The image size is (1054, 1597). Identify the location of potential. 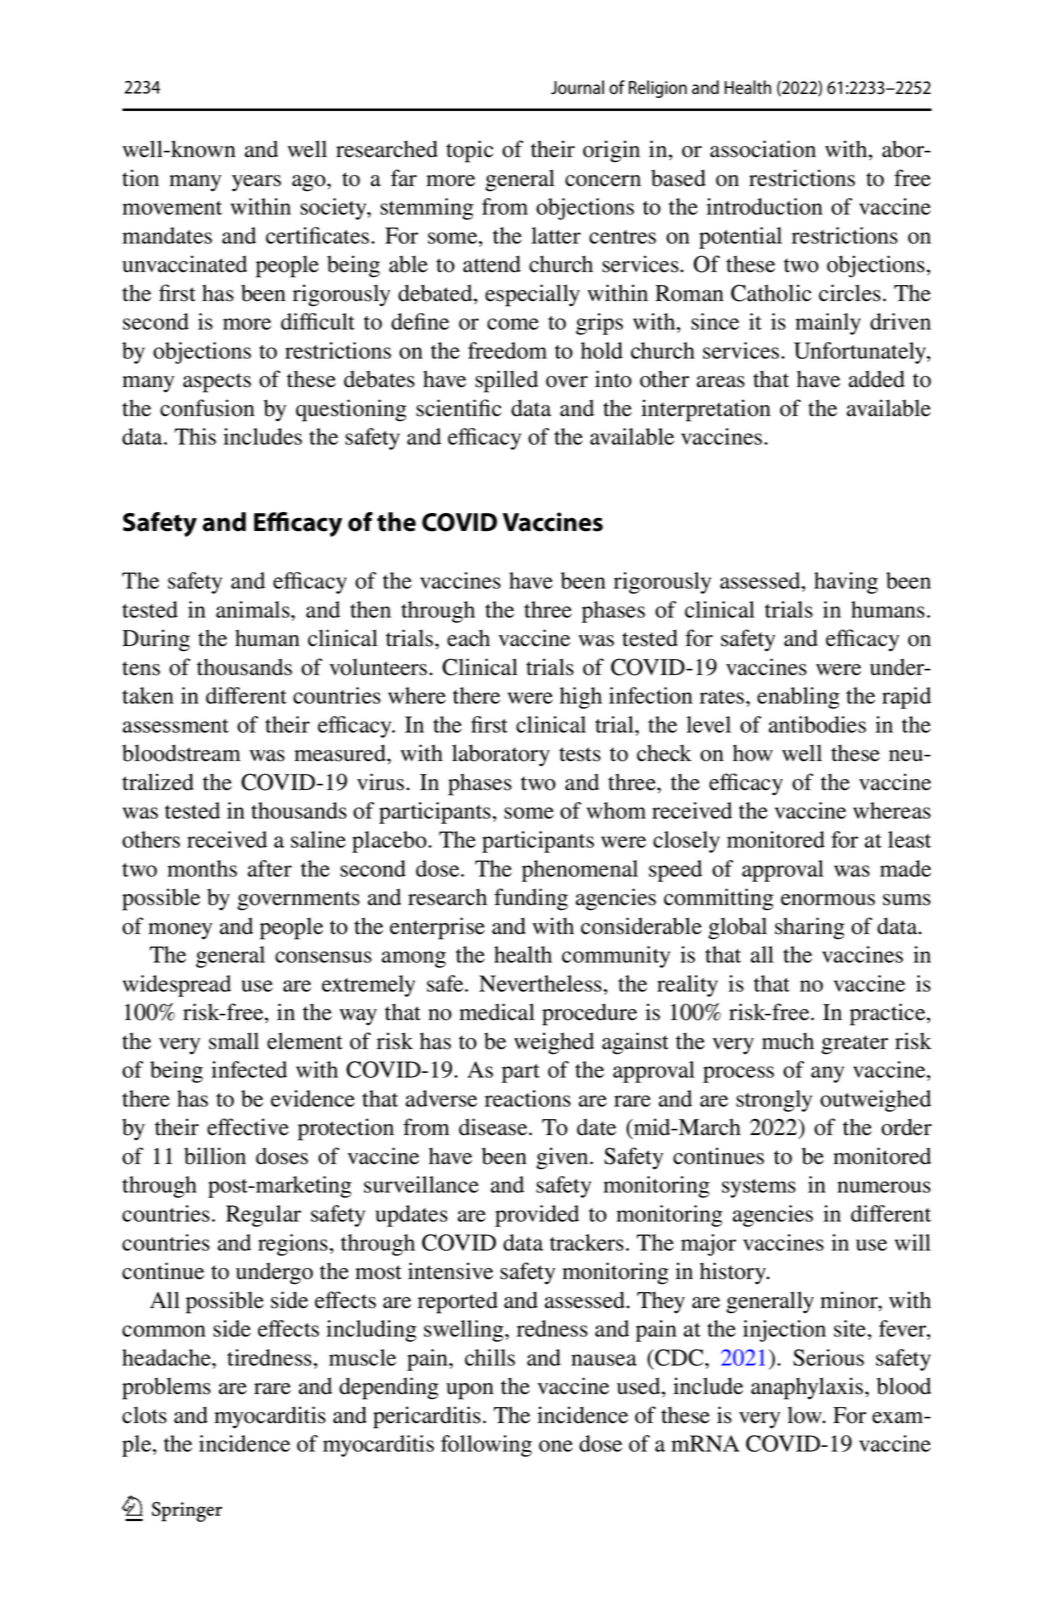
(740, 238).
